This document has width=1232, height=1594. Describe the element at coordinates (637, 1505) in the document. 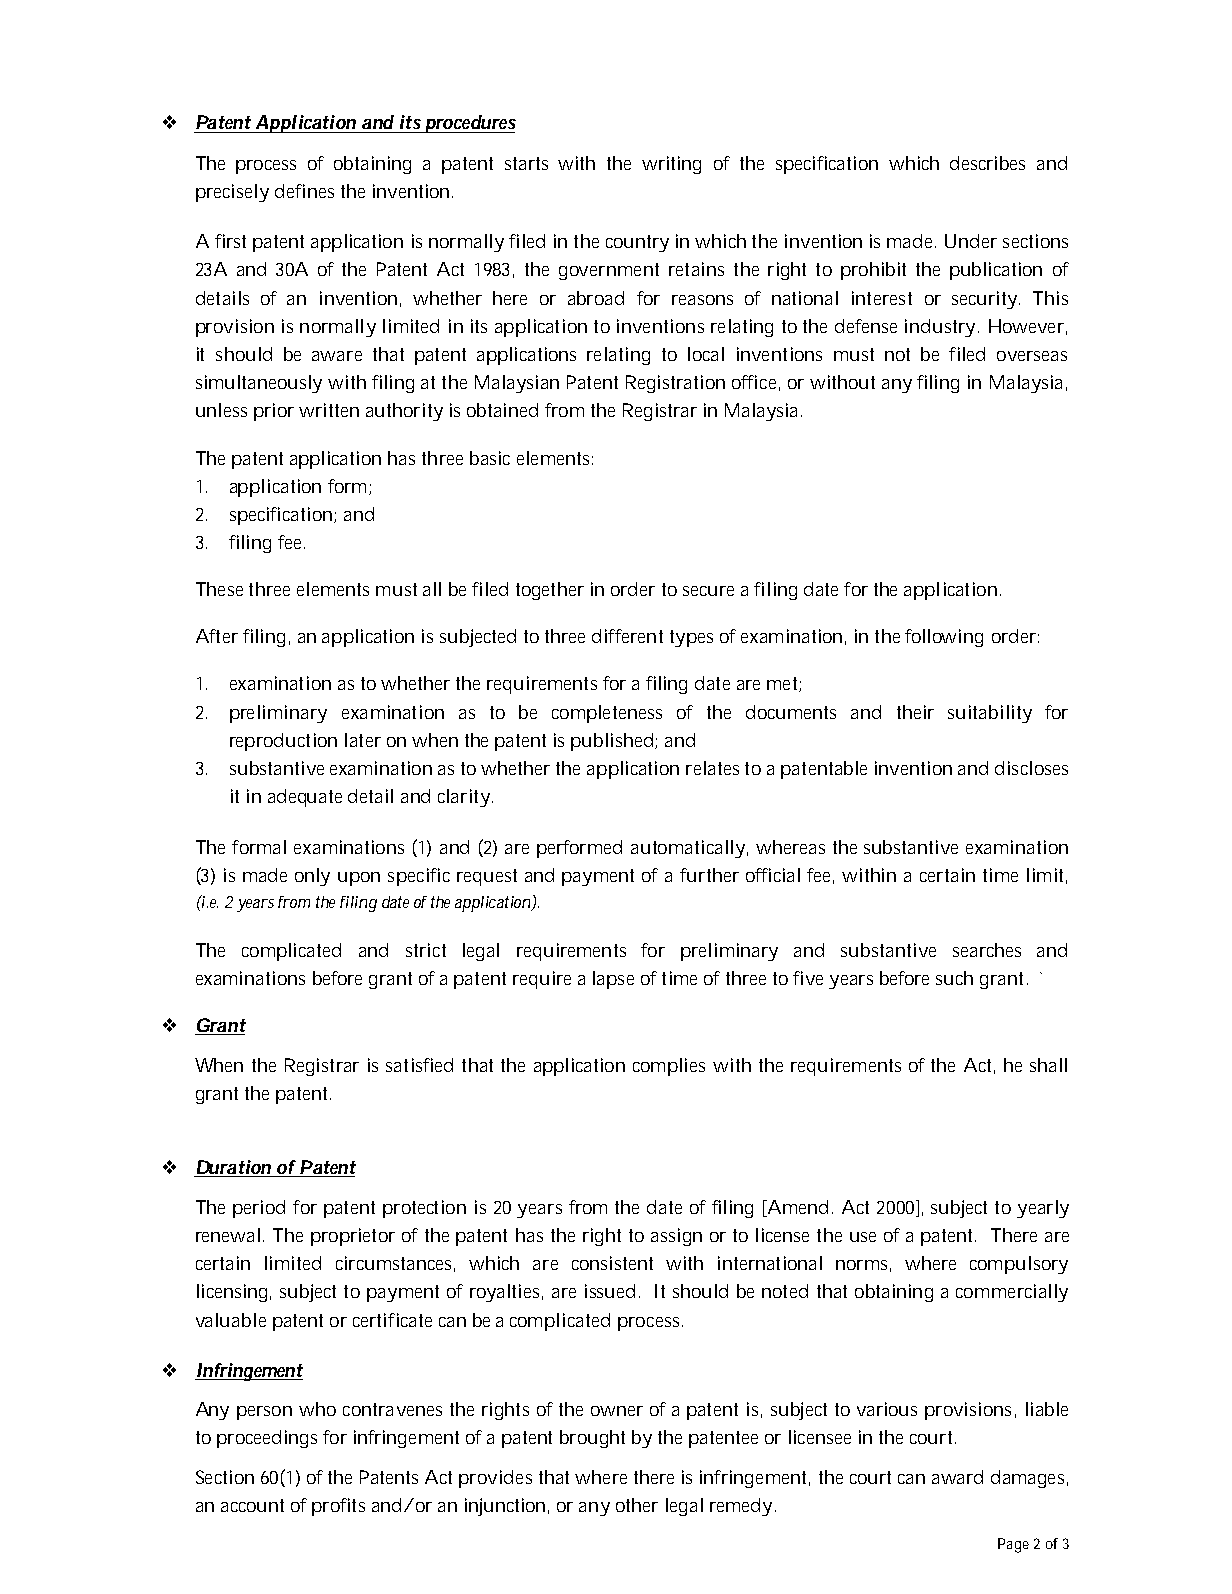

I see `other` at that location.
